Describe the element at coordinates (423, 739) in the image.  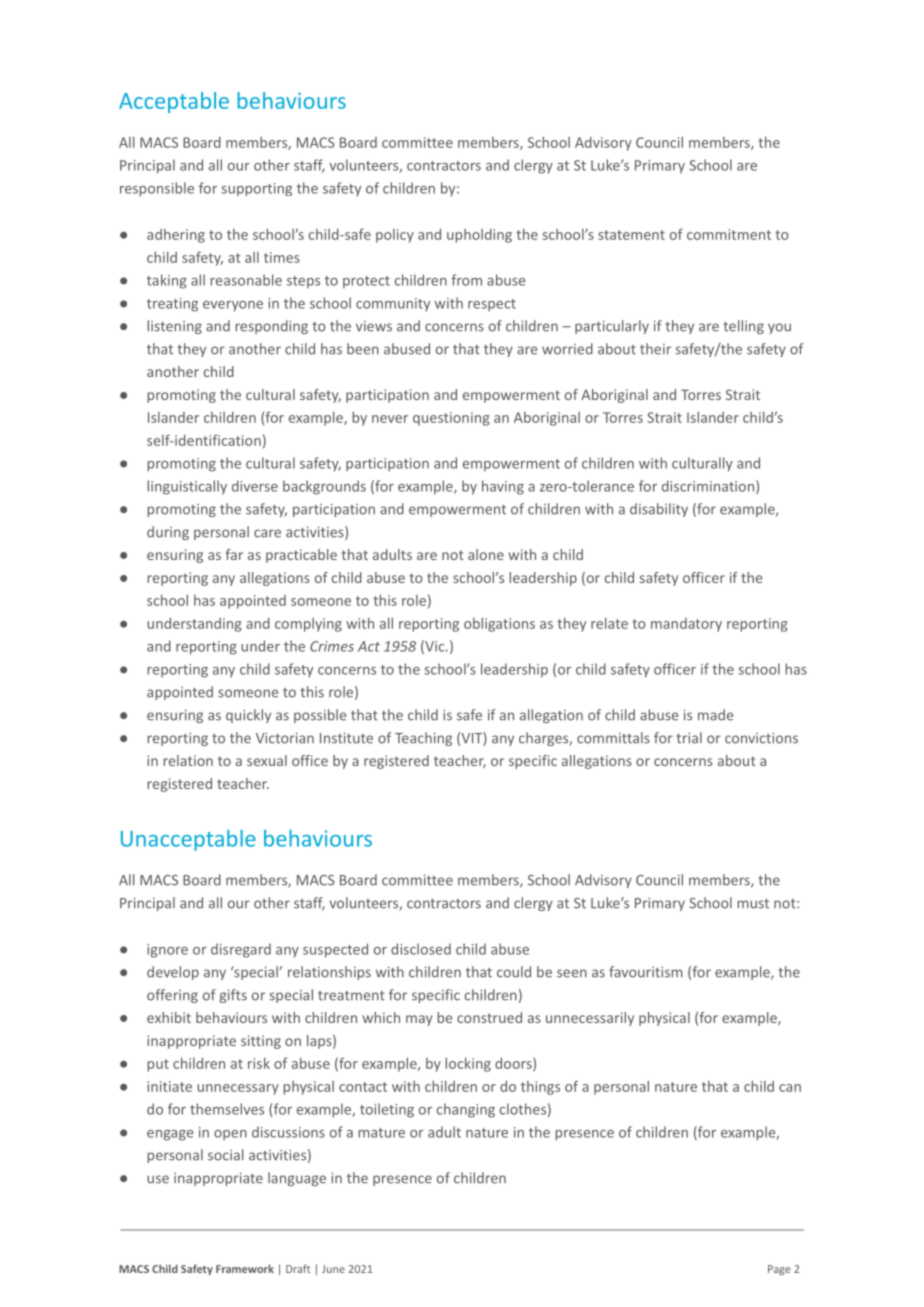
I see `Teaching` at that location.
